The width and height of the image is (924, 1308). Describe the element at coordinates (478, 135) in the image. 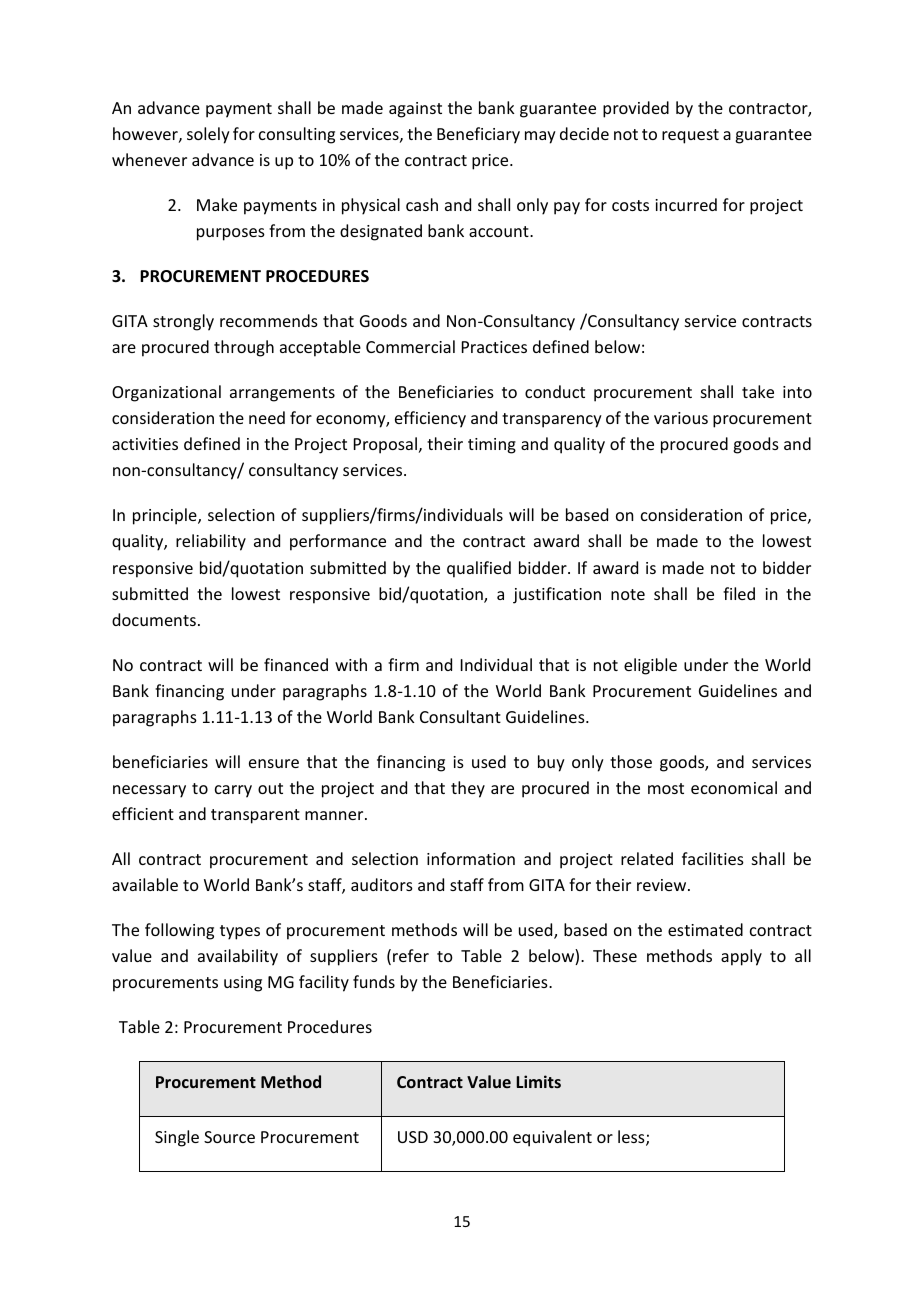

I see `Beneficiary` at that location.
